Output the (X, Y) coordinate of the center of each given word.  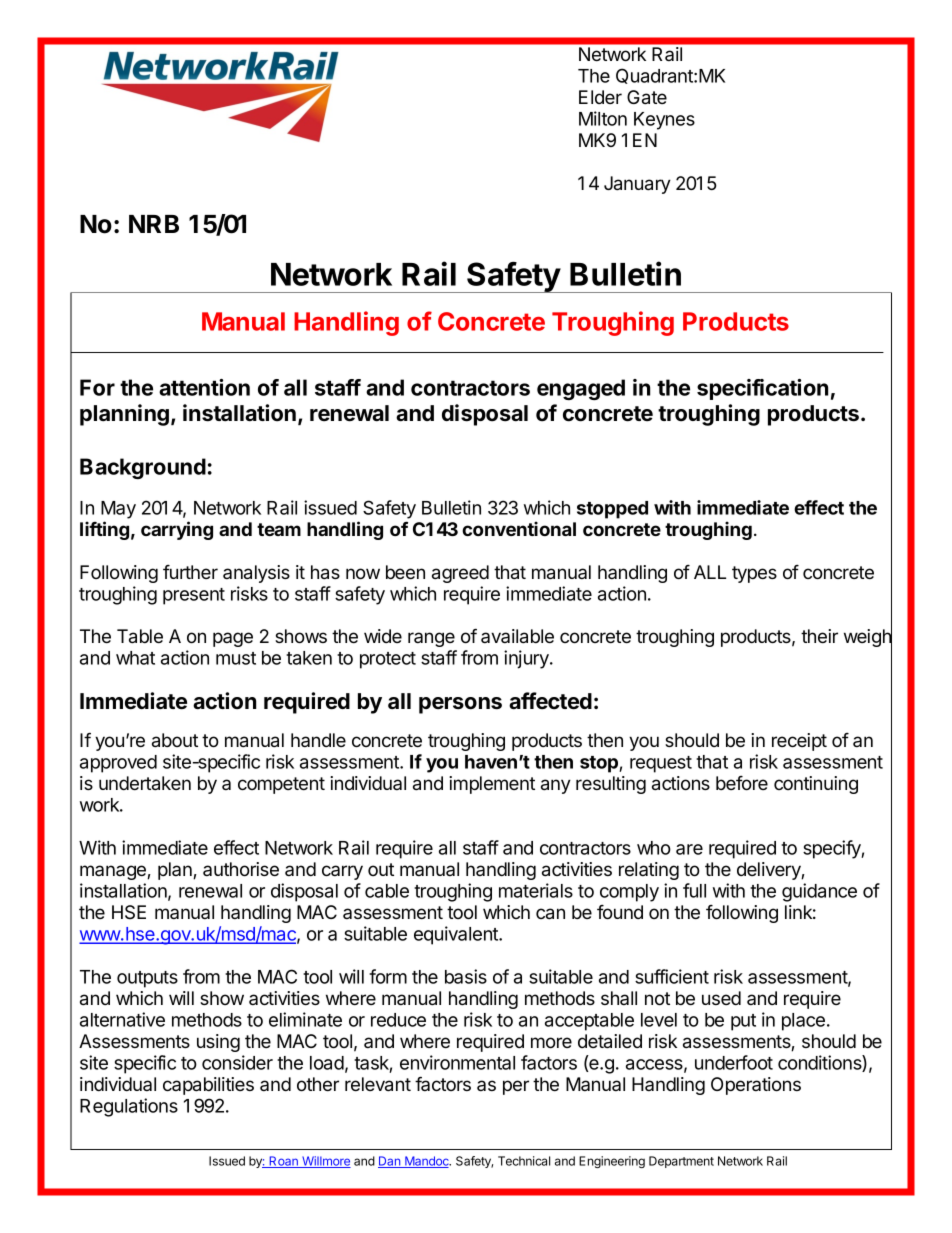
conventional (519, 528)
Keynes (664, 121)
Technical (524, 1161)
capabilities (208, 1086)
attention (204, 387)
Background (143, 468)
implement (492, 785)
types (754, 574)
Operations (756, 1086)
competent (281, 785)
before (742, 783)
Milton (603, 118)
